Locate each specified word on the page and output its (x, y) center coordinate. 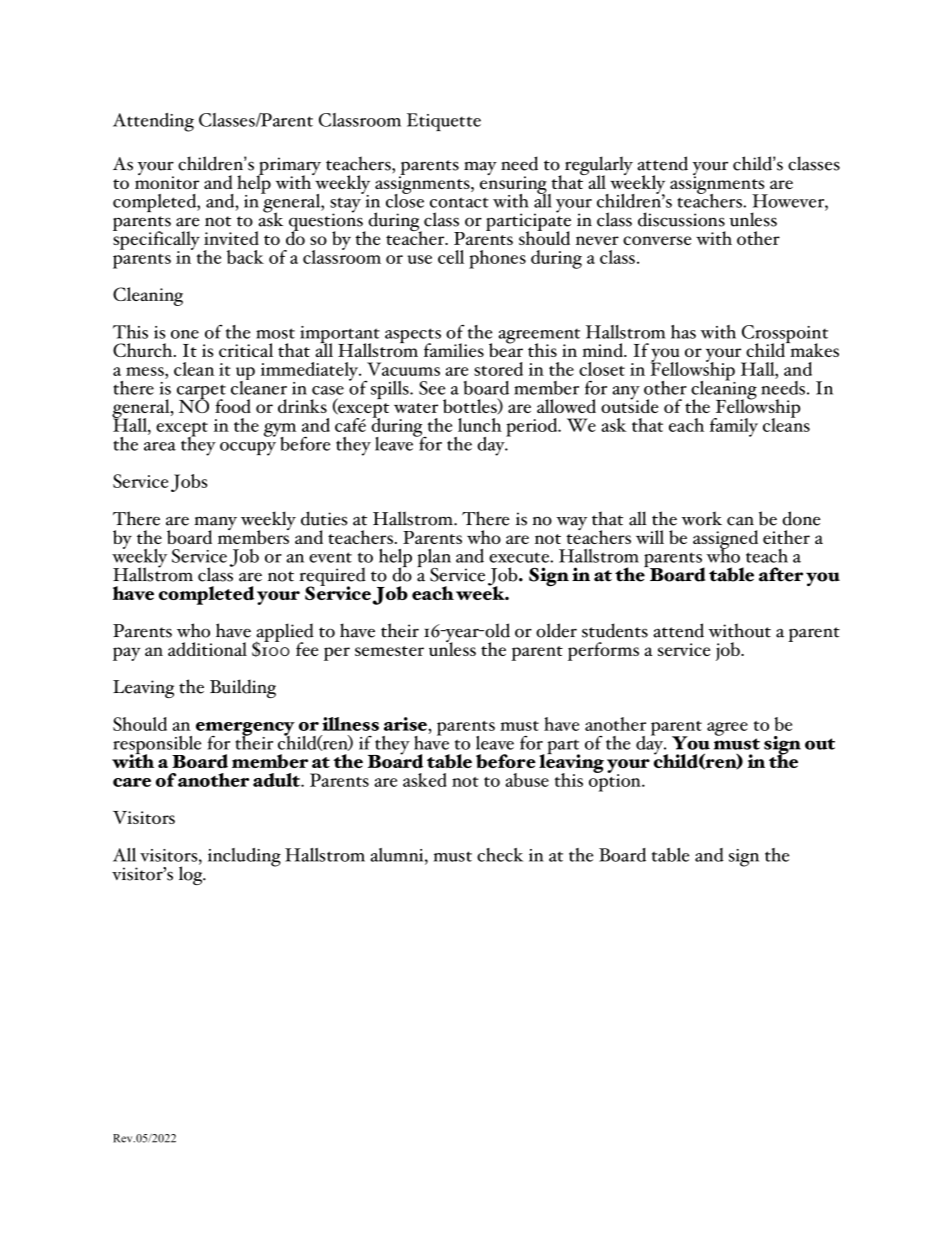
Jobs (189, 483)
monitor (167, 181)
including (244, 857)
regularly (599, 167)
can (740, 521)
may (480, 168)
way (571, 523)
